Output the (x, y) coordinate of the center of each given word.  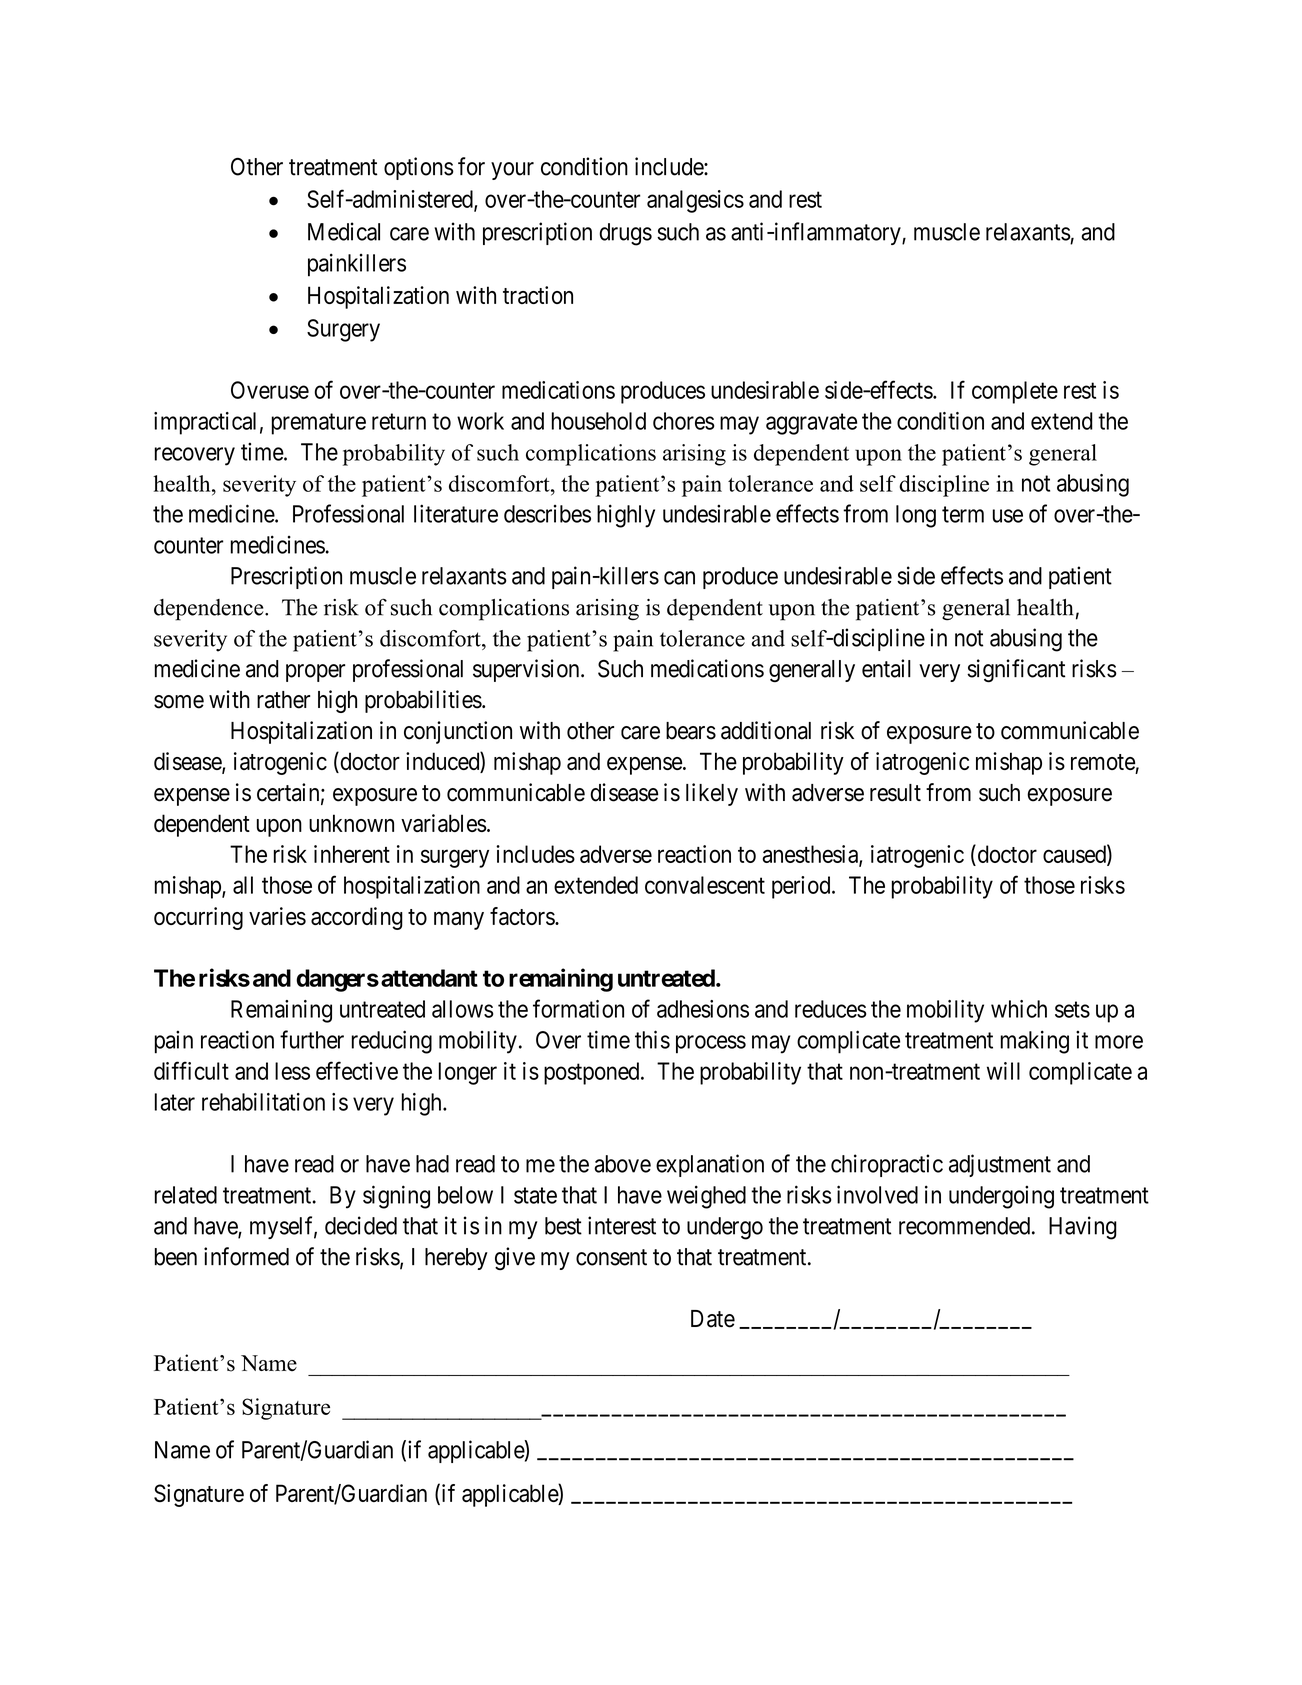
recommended (964, 1226)
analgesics (695, 201)
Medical (344, 231)
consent (611, 1257)
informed (246, 1256)
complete (1015, 392)
